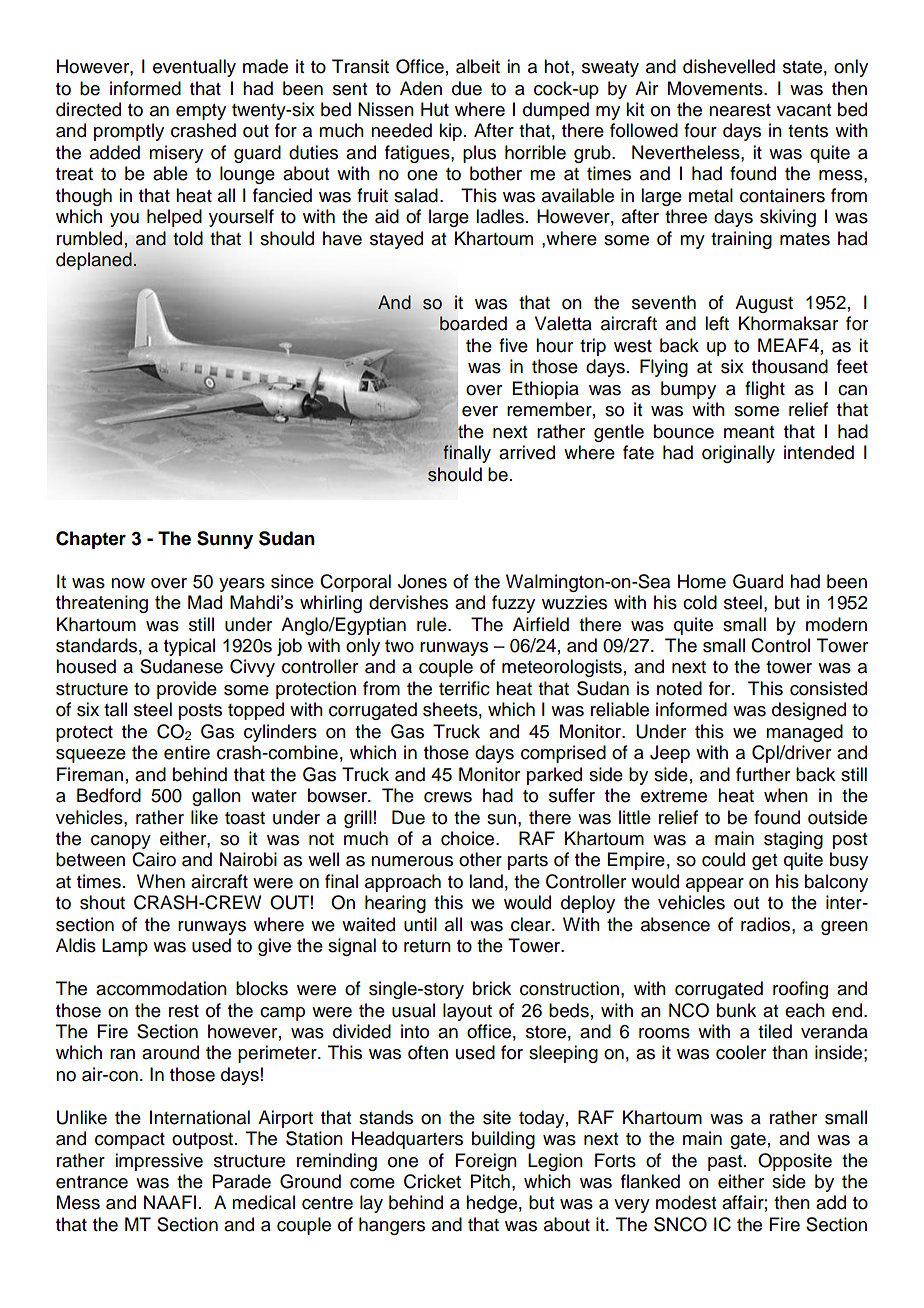 This page has width=924, height=1308. I want to click on Movements, so click(716, 88).
